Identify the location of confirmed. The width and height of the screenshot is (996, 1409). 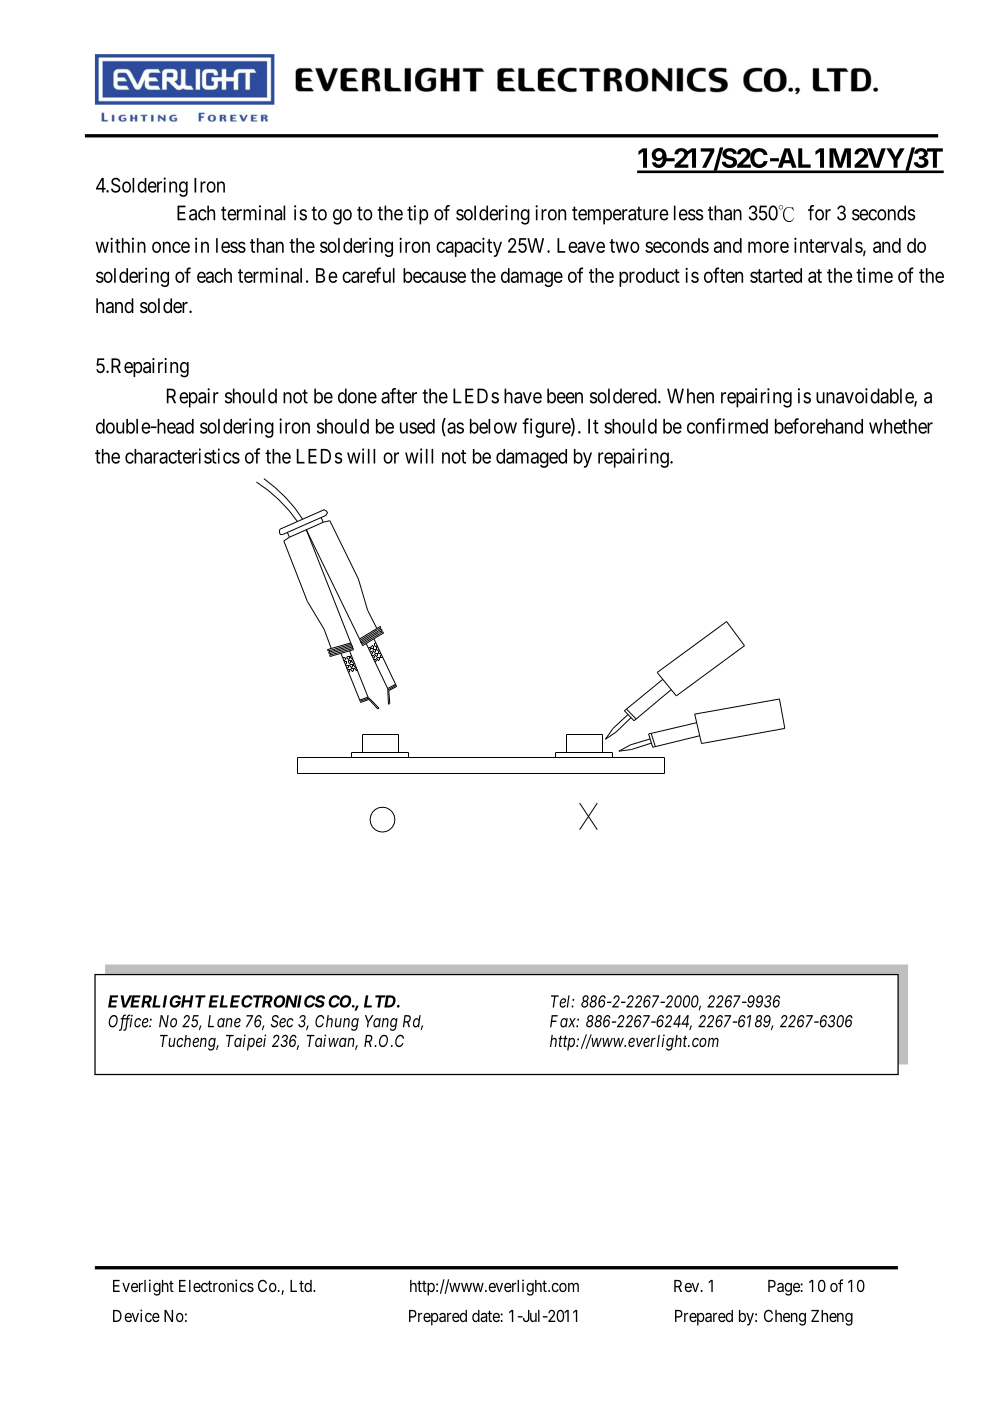
(727, 426).
